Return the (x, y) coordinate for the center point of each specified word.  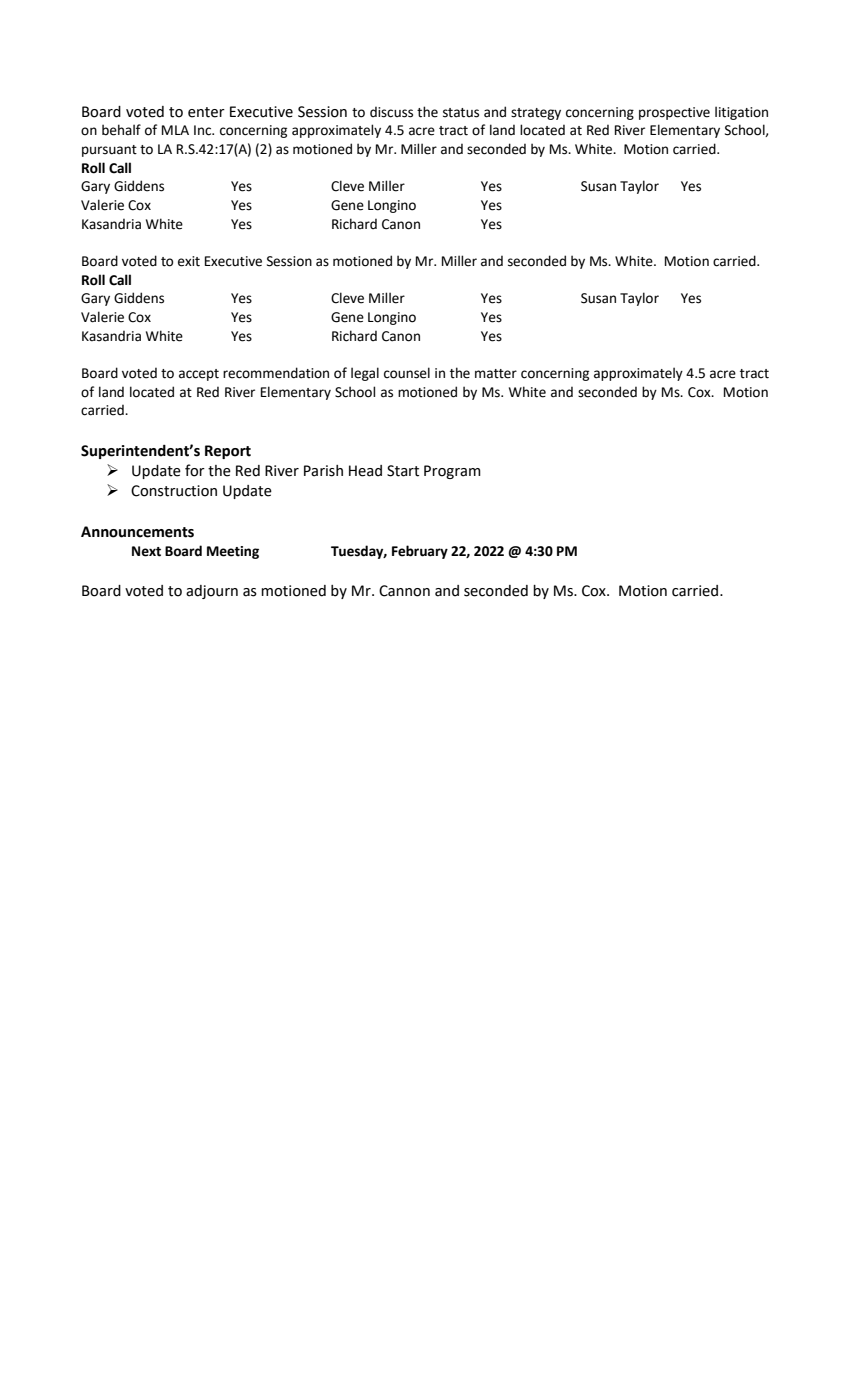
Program (452, 472)
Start (403, 471)
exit (189, 261)
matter (496, 374)
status (461, 113)
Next (146, 551)
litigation (741, 113)
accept (199, 375)
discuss (391, 112)
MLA (175, 130)
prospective (674, 113)
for (195, 470)
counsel (407, 373)
